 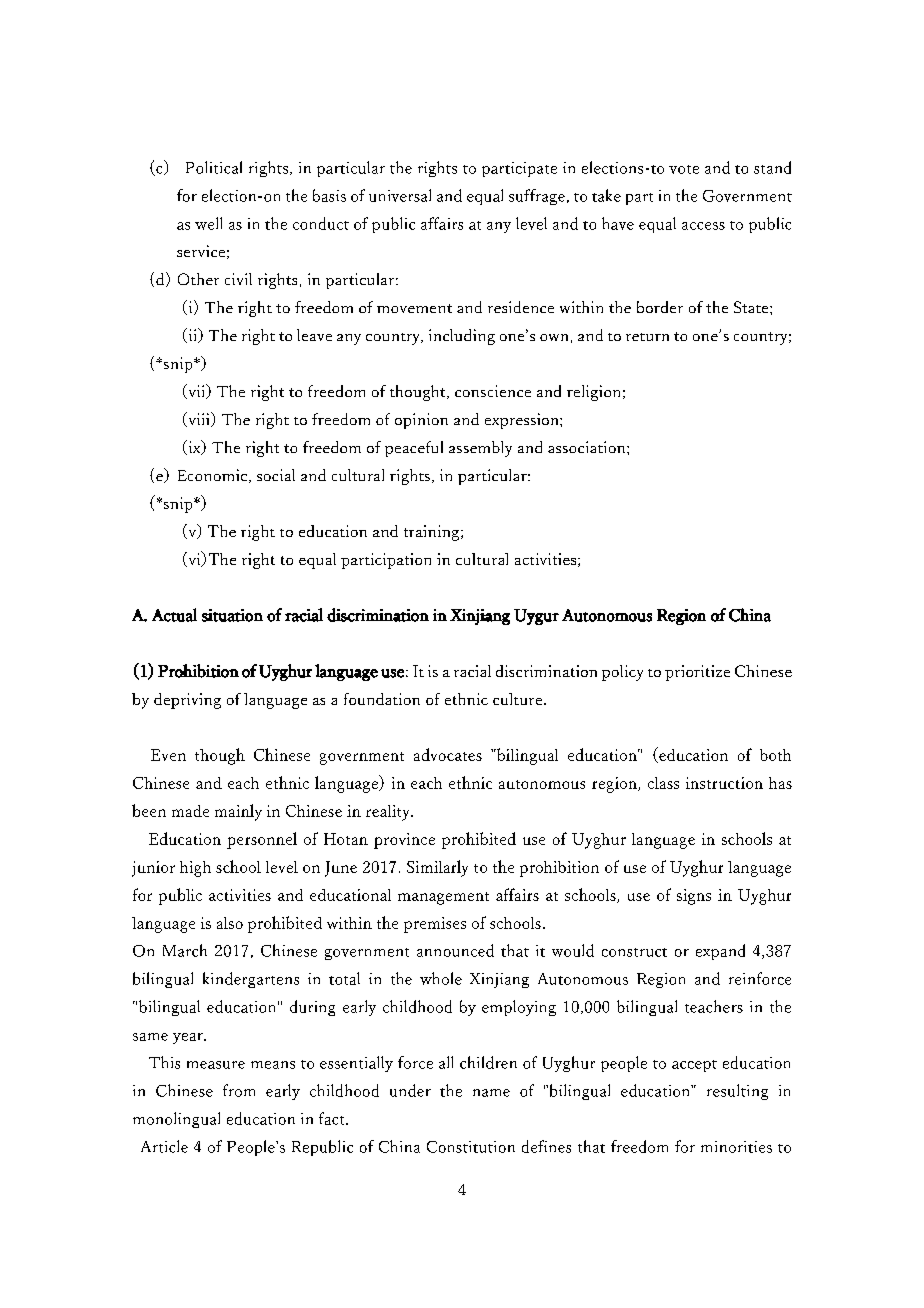 I want to click on access, so click(x=703, y=226).
